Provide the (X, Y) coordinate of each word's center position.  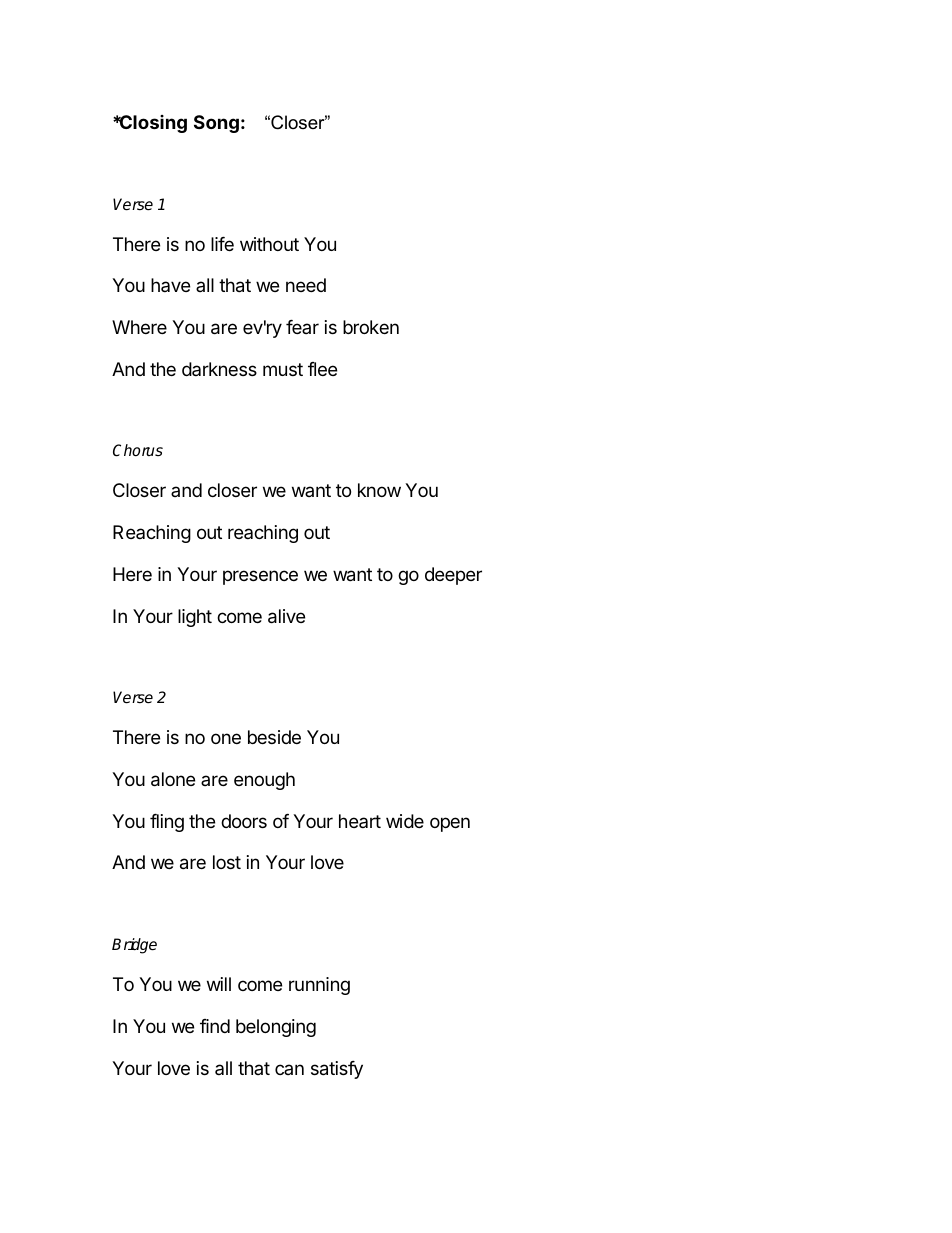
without (269, 244)
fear (302, 327)
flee (322, 369)
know (379, 490)
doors (244, 821)
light (195, 618)
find (215, 1026)
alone (173, 779)
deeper (453, 576)
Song (216, 124)
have (170, 285)
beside (274, 737)
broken (371, 327)
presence (260, 577)
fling (167, 823)
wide (405, 821)
